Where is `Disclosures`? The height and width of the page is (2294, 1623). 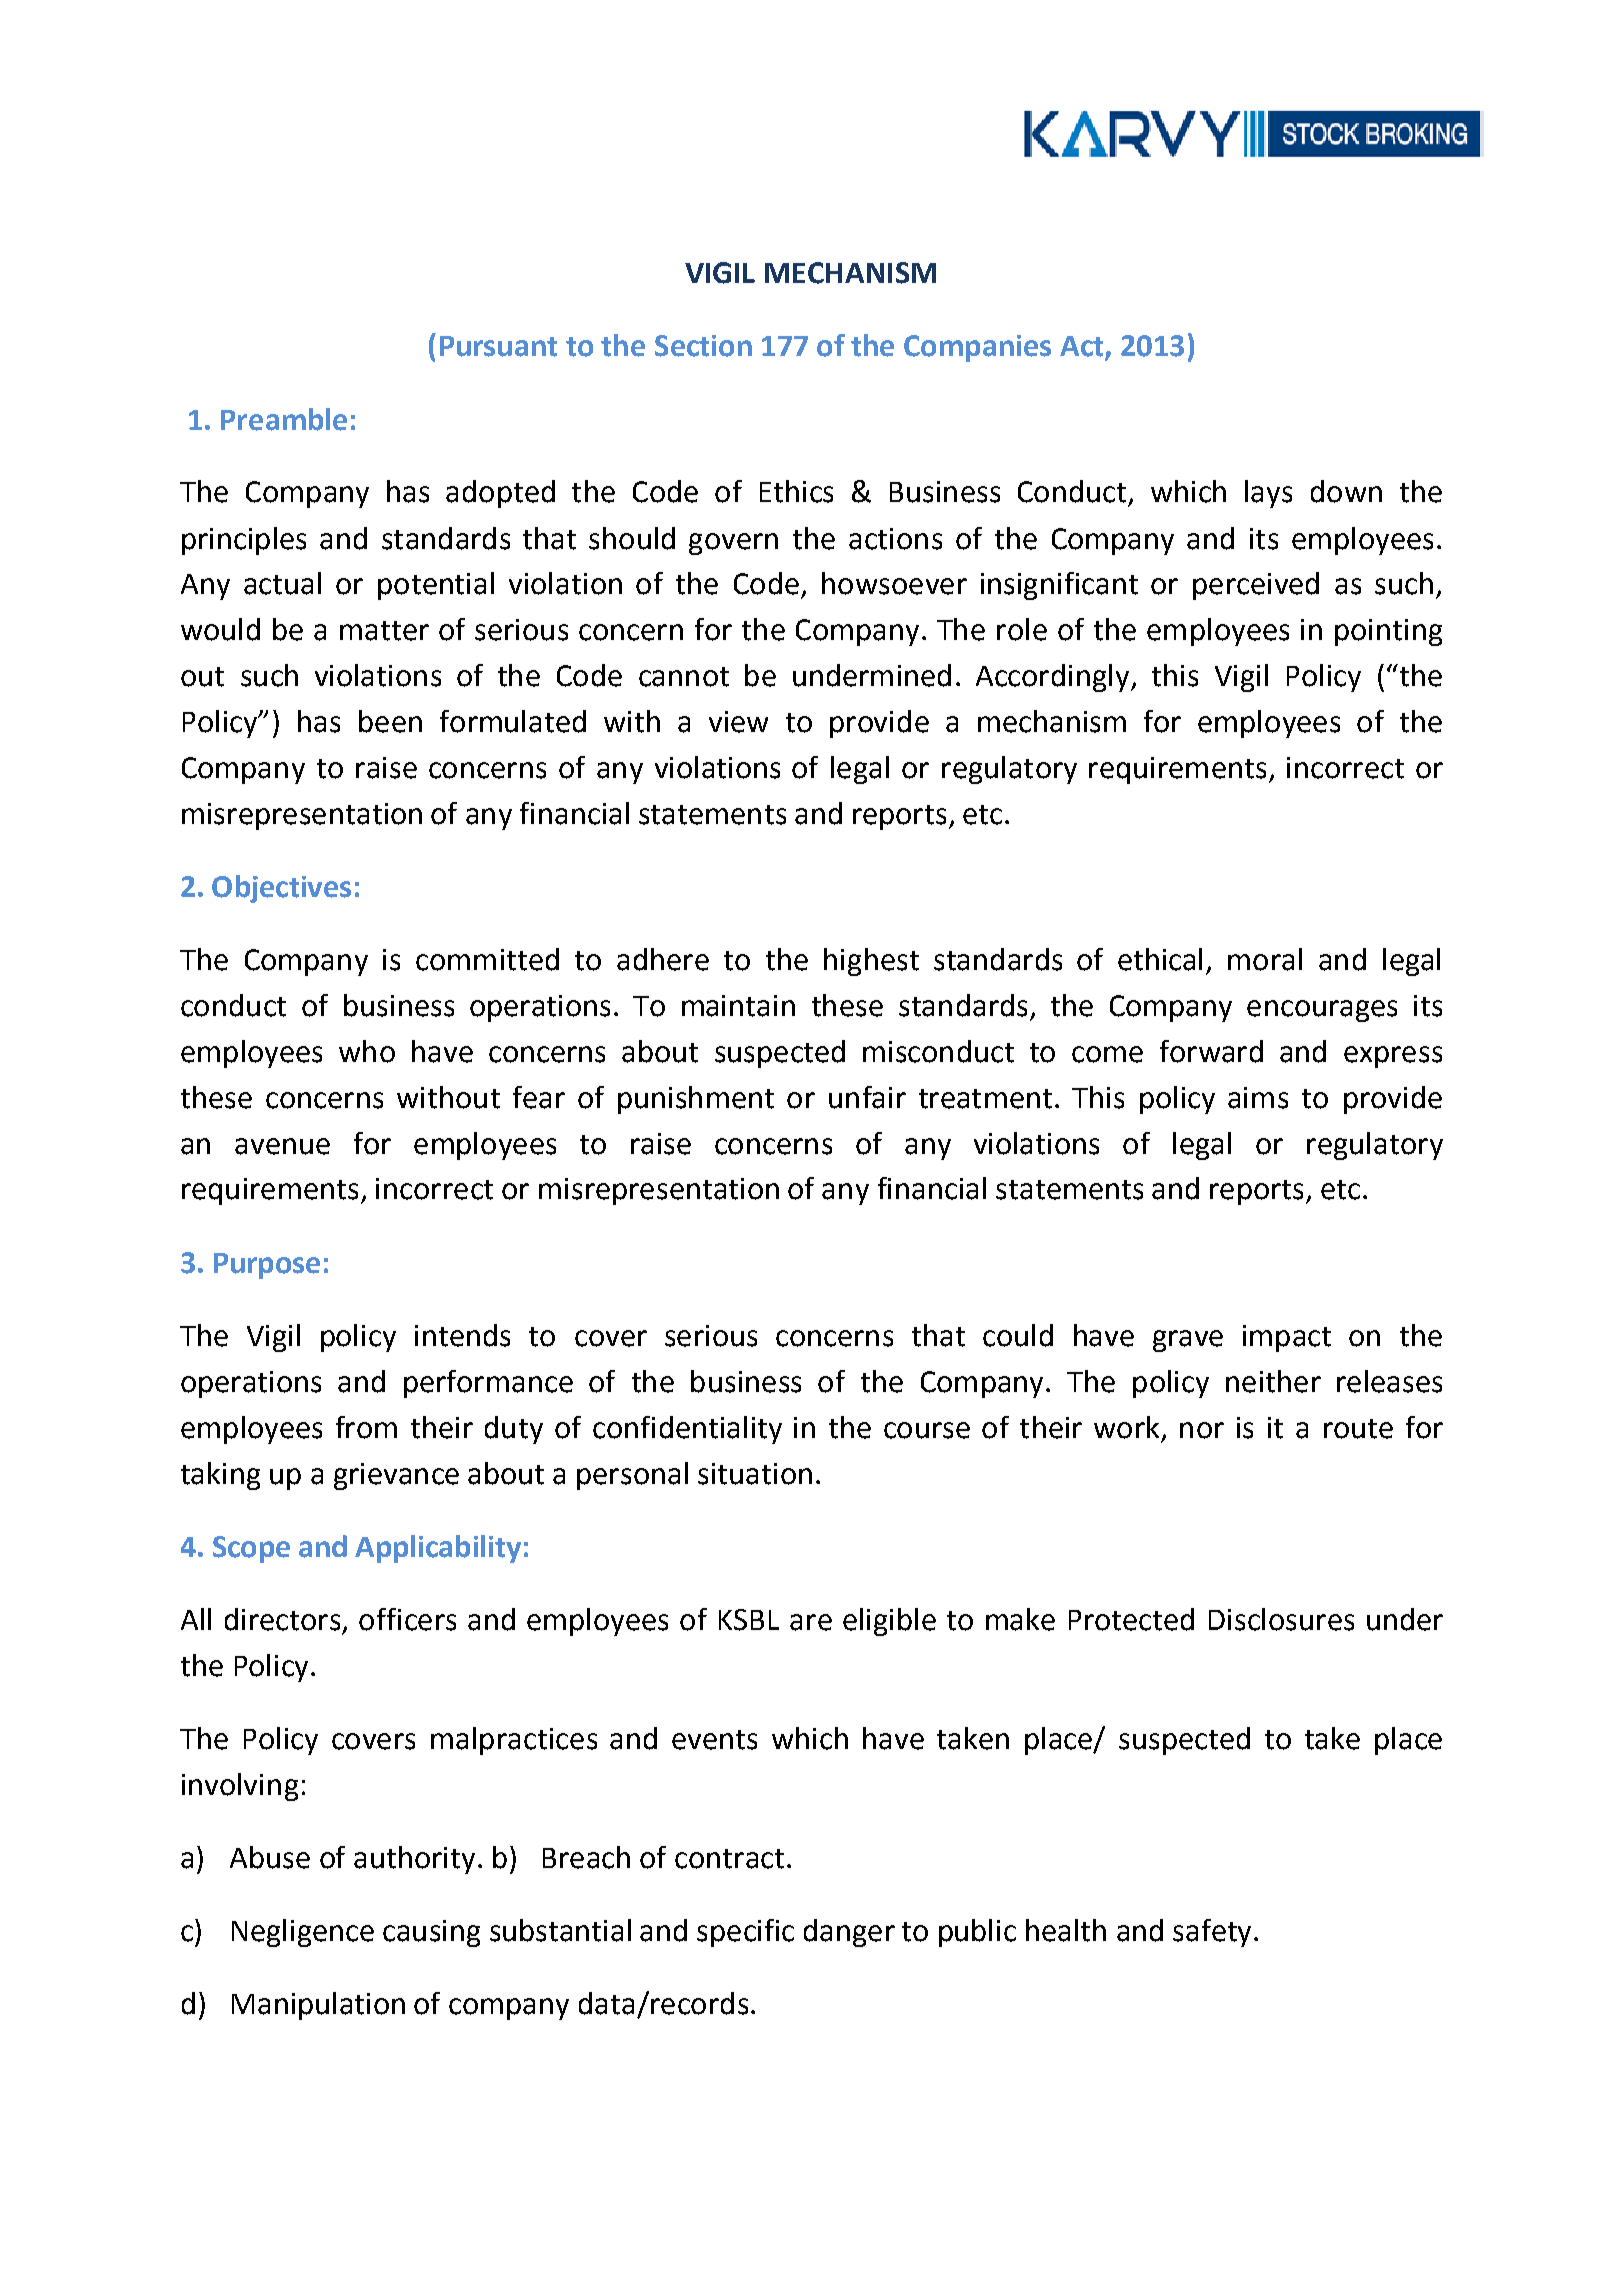
Disclosures is located at coordinates (1281, 1619).
